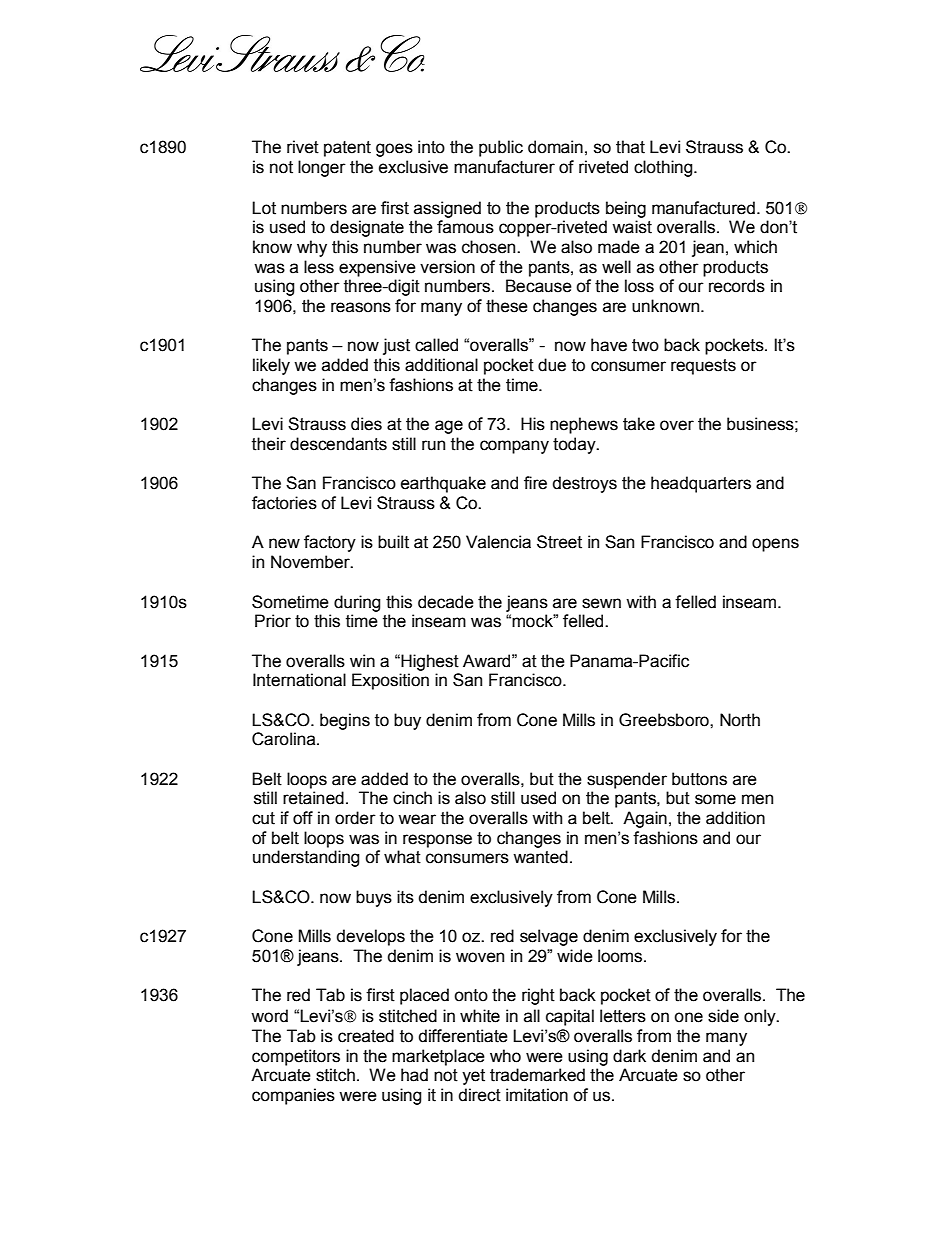 The image size is (952, 1233). Describe the element at coordinates (504, 167) in the screenshot. I see `manufacturer` at that location.
